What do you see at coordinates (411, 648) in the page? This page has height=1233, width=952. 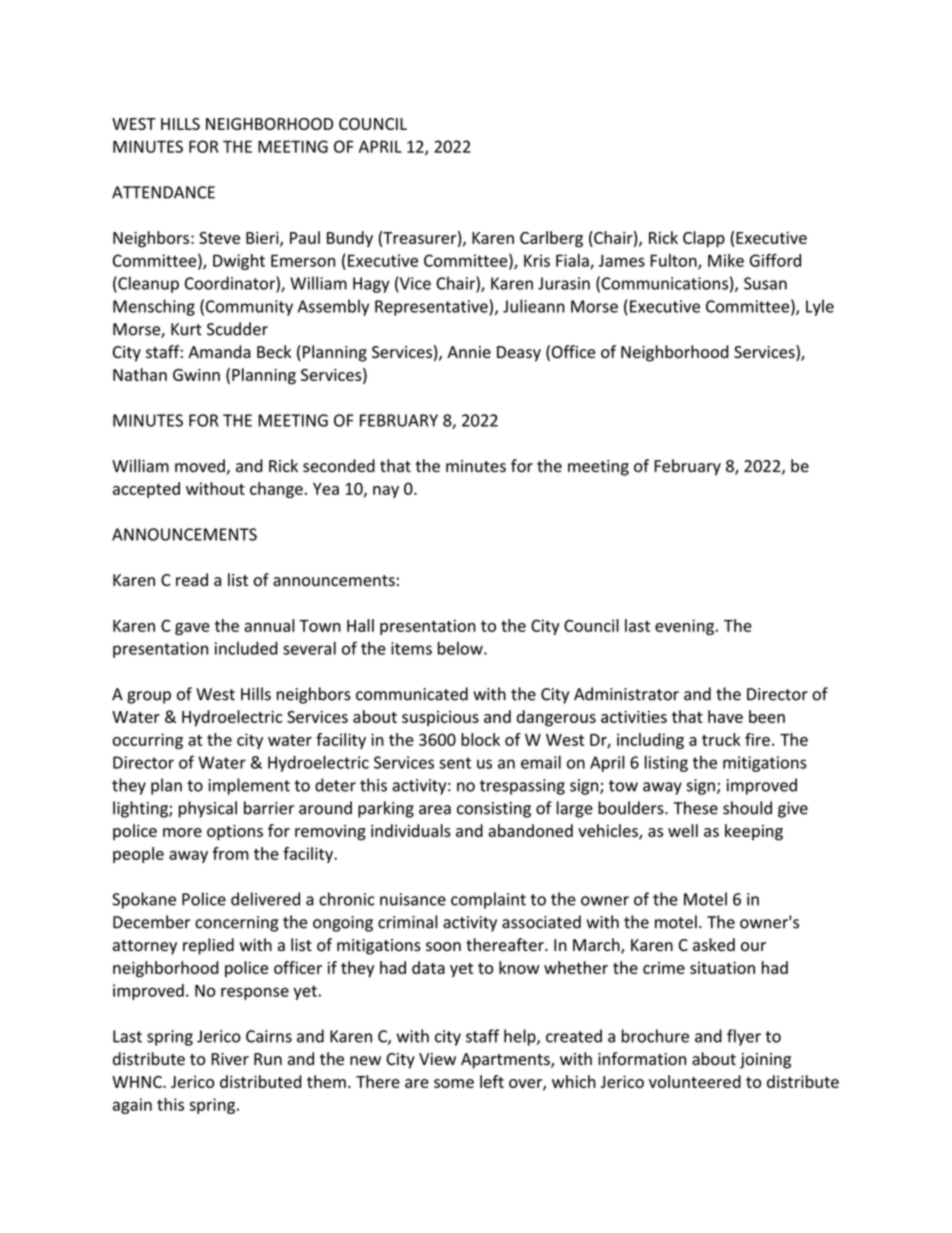 I see `items` at bounding box center [411, 648].
